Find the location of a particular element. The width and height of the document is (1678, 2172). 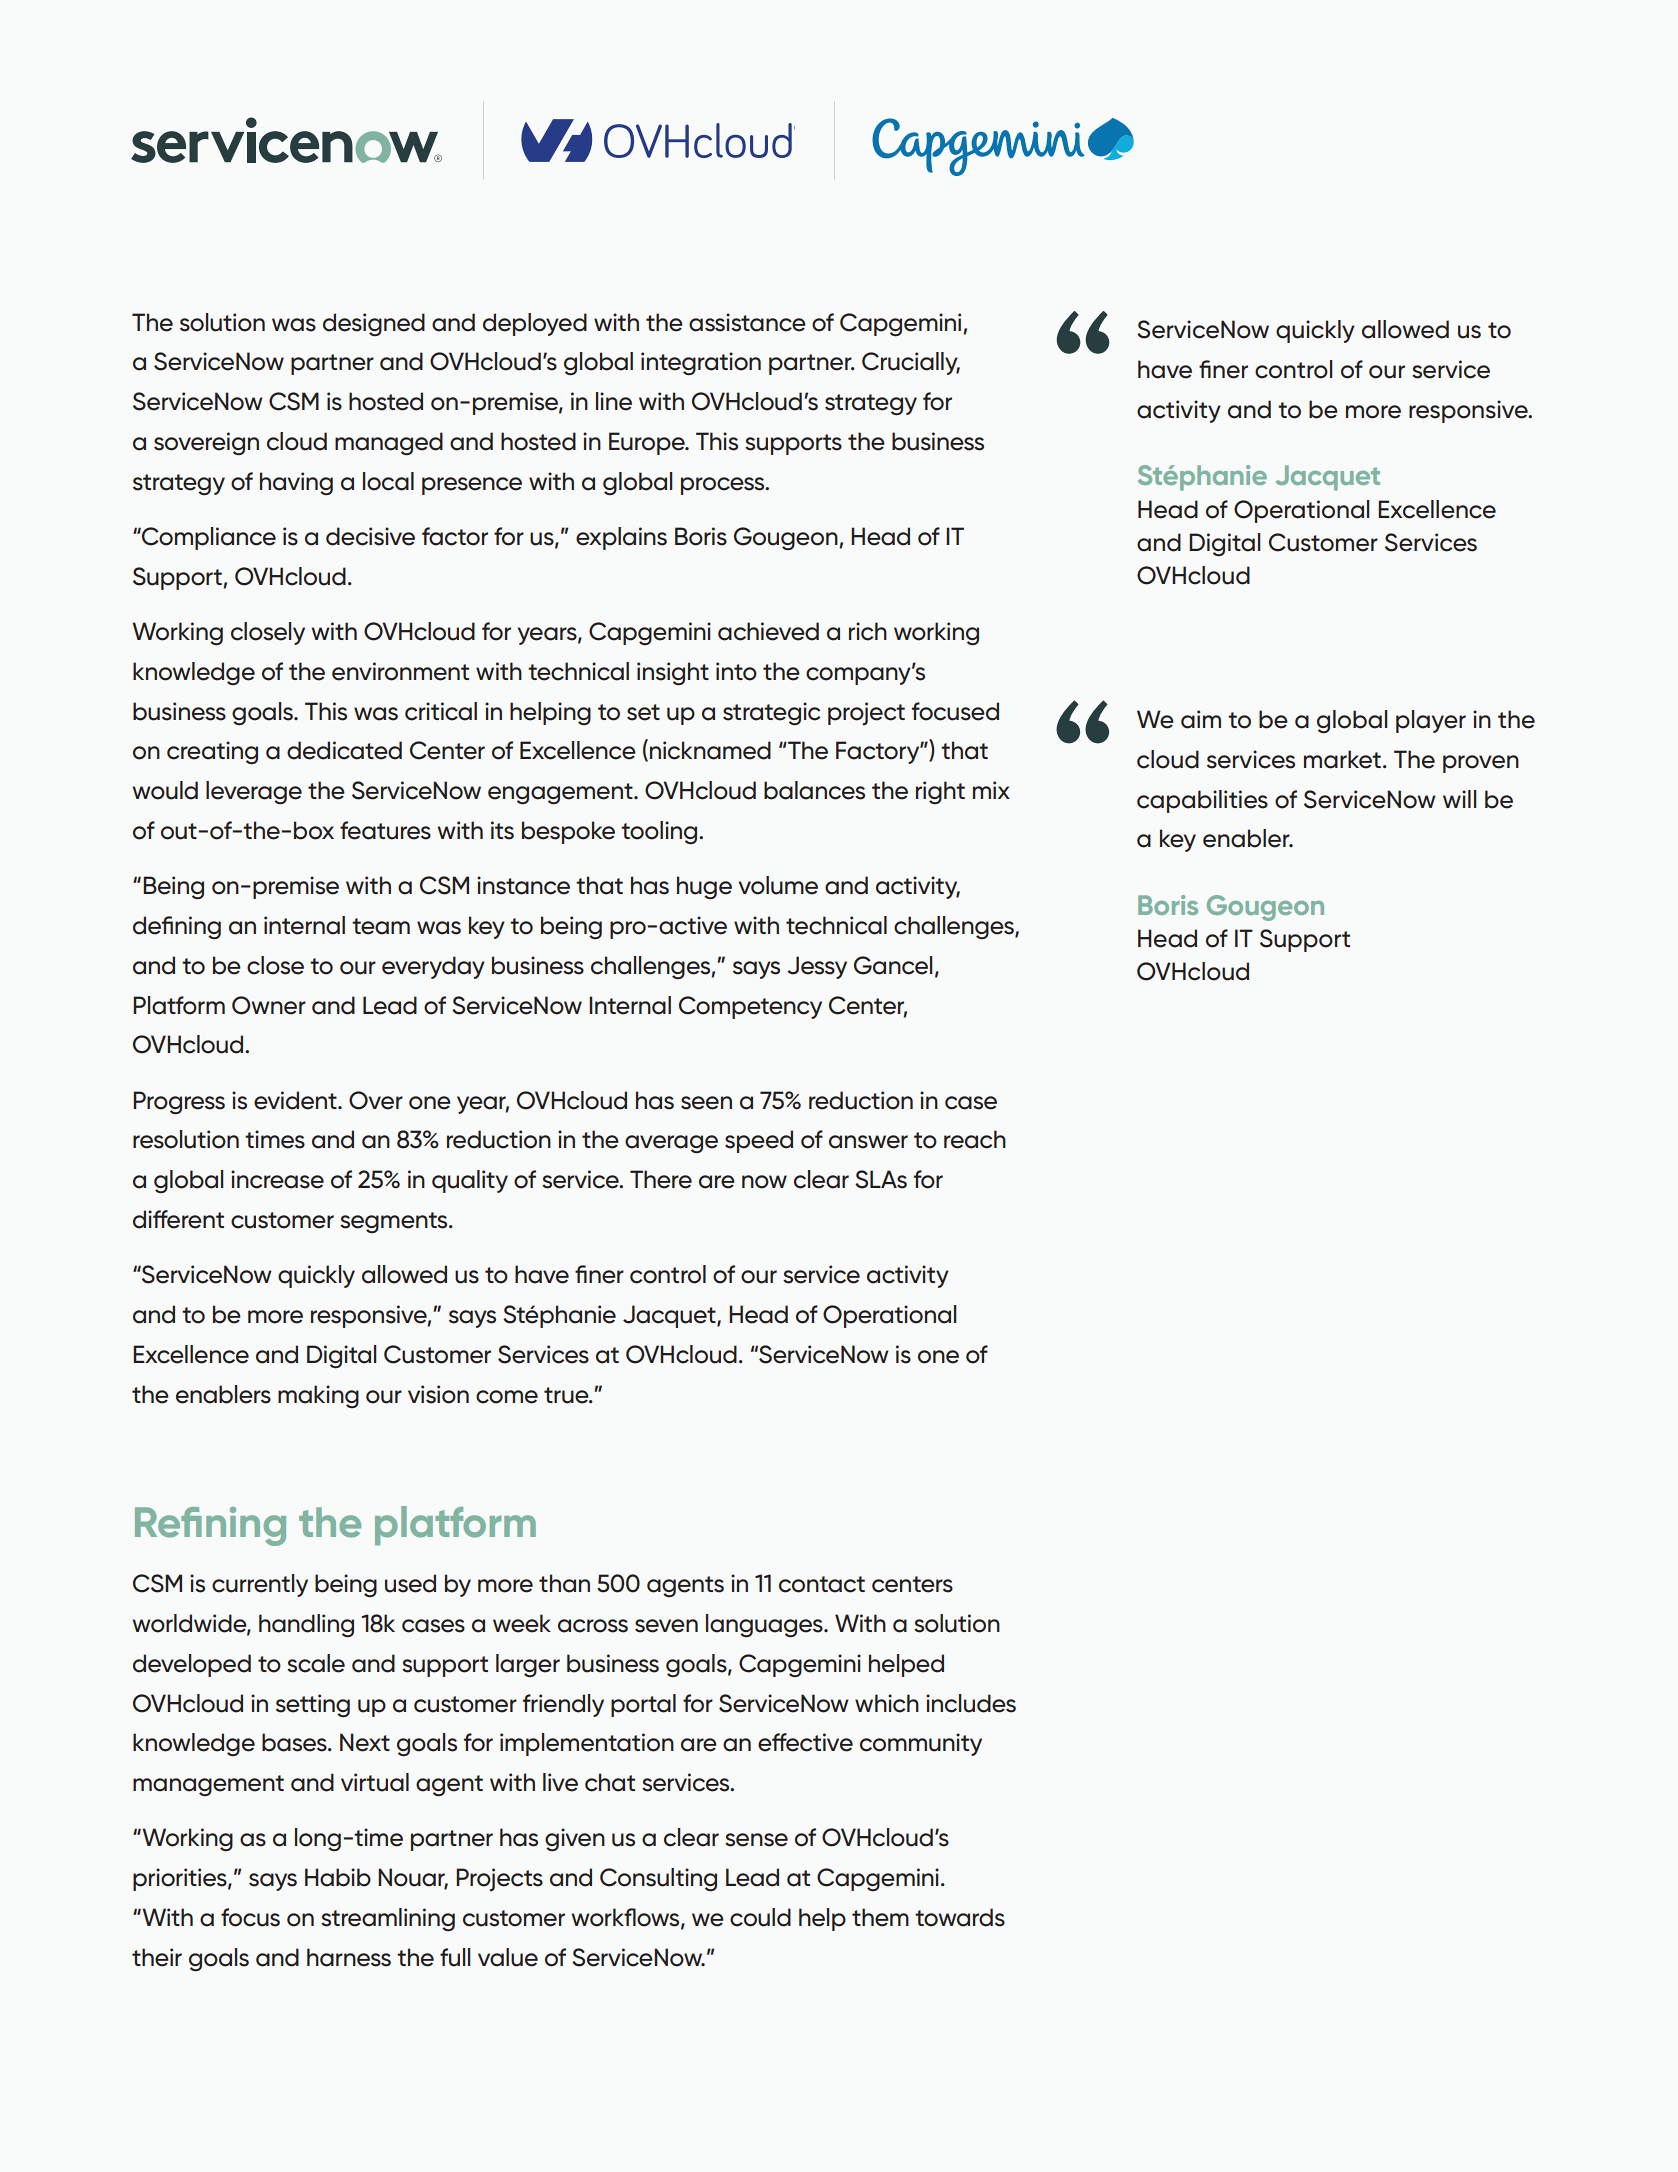

reach is located at coordinates (975, 1139).
